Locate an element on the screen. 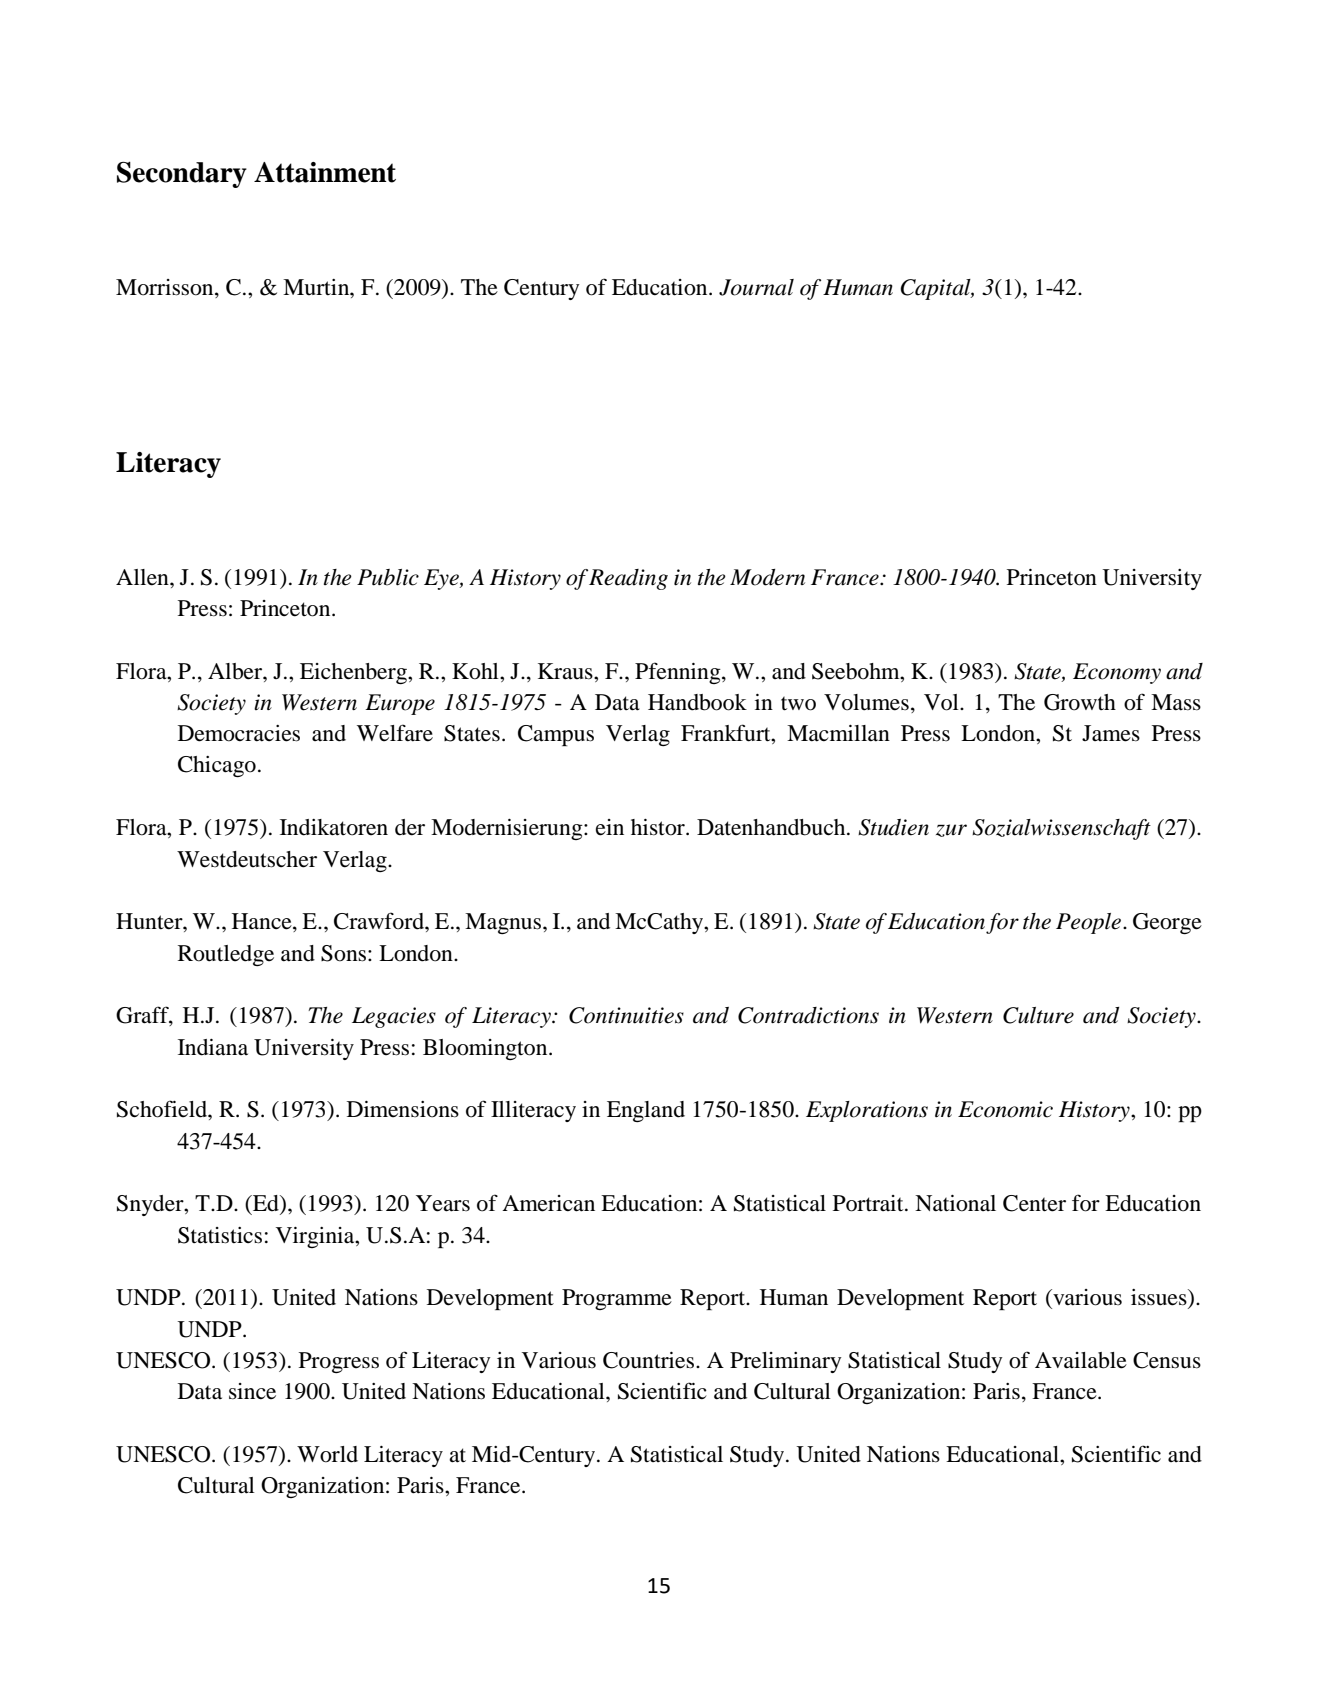  Chicago is located at coordinates (217, 766).
